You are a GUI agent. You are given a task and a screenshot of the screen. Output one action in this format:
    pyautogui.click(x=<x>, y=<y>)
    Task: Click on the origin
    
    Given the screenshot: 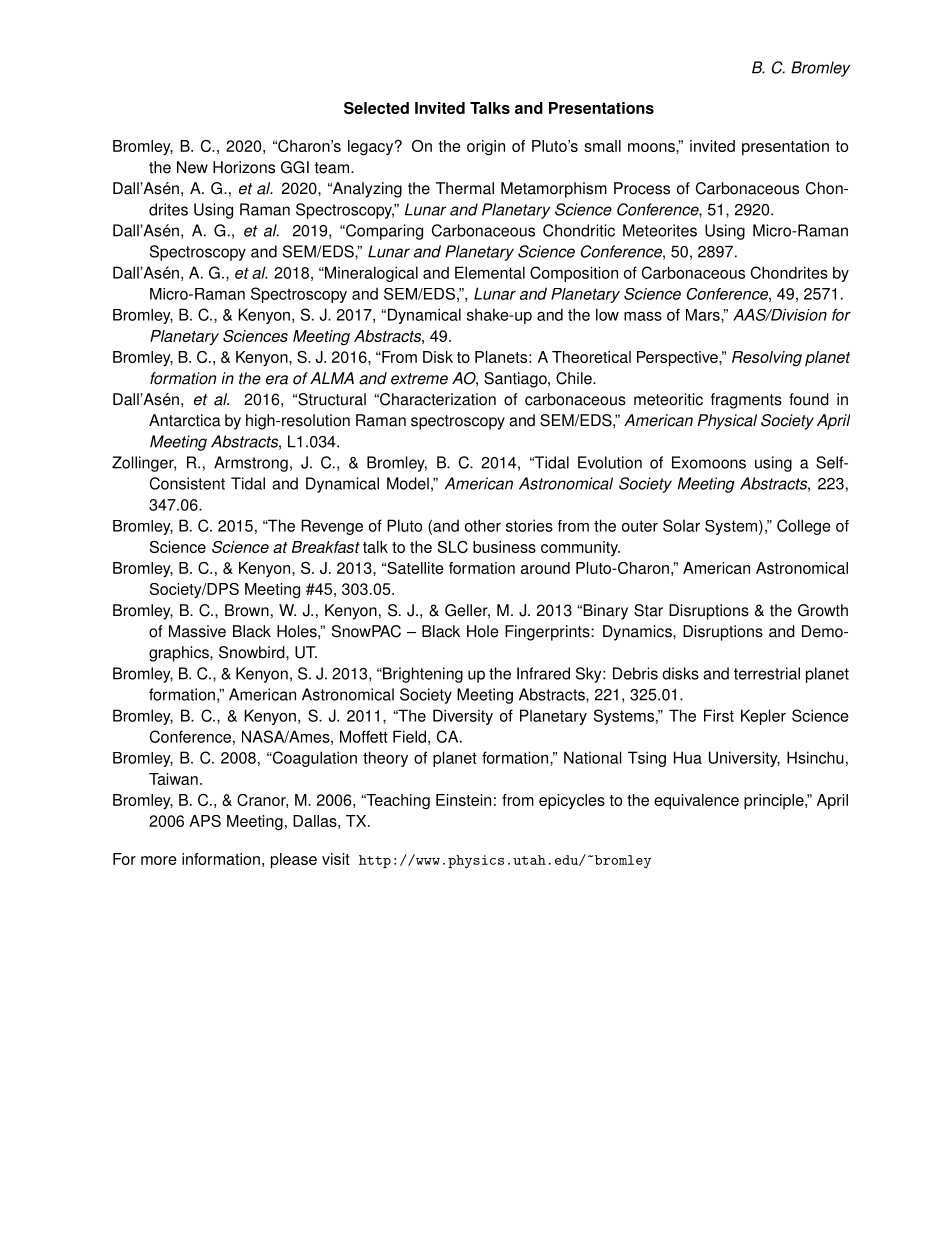 What is the action you would take?
    pyautogui.click(x=486, y=148)
